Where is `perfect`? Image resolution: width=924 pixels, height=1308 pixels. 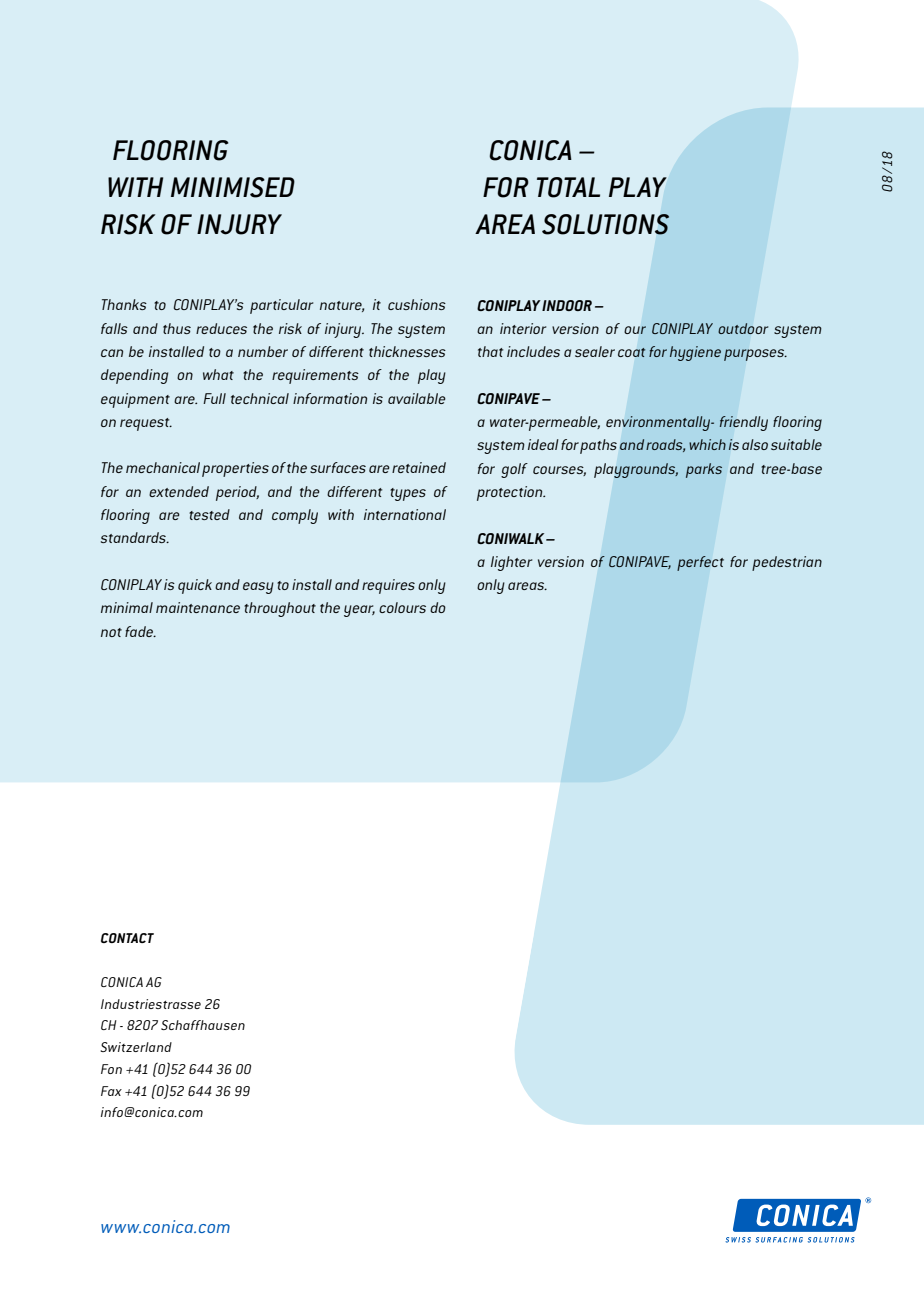 perfect is located at coordinates (700, 563).
